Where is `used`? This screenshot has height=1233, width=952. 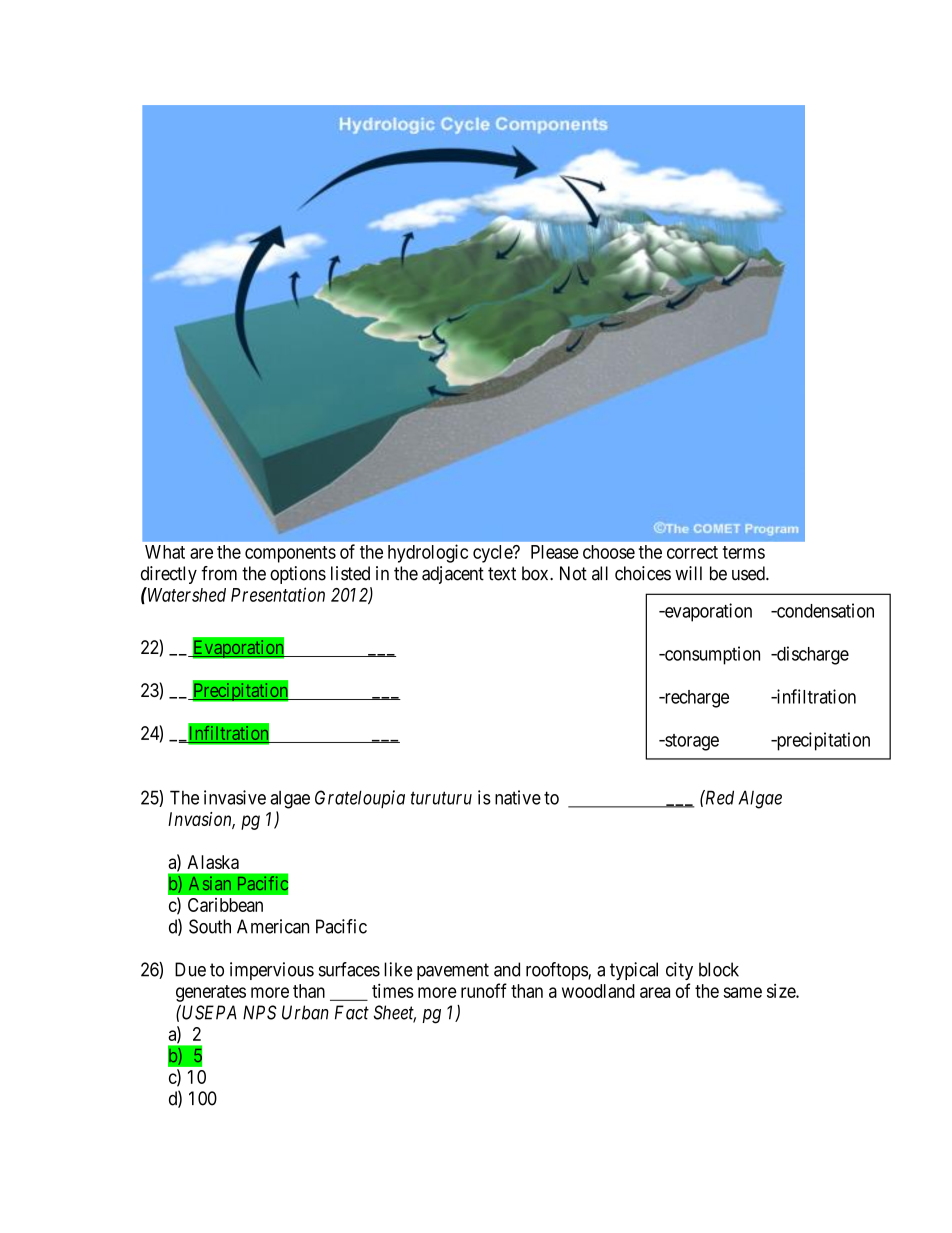
used is located at coordinates (749, 573).
